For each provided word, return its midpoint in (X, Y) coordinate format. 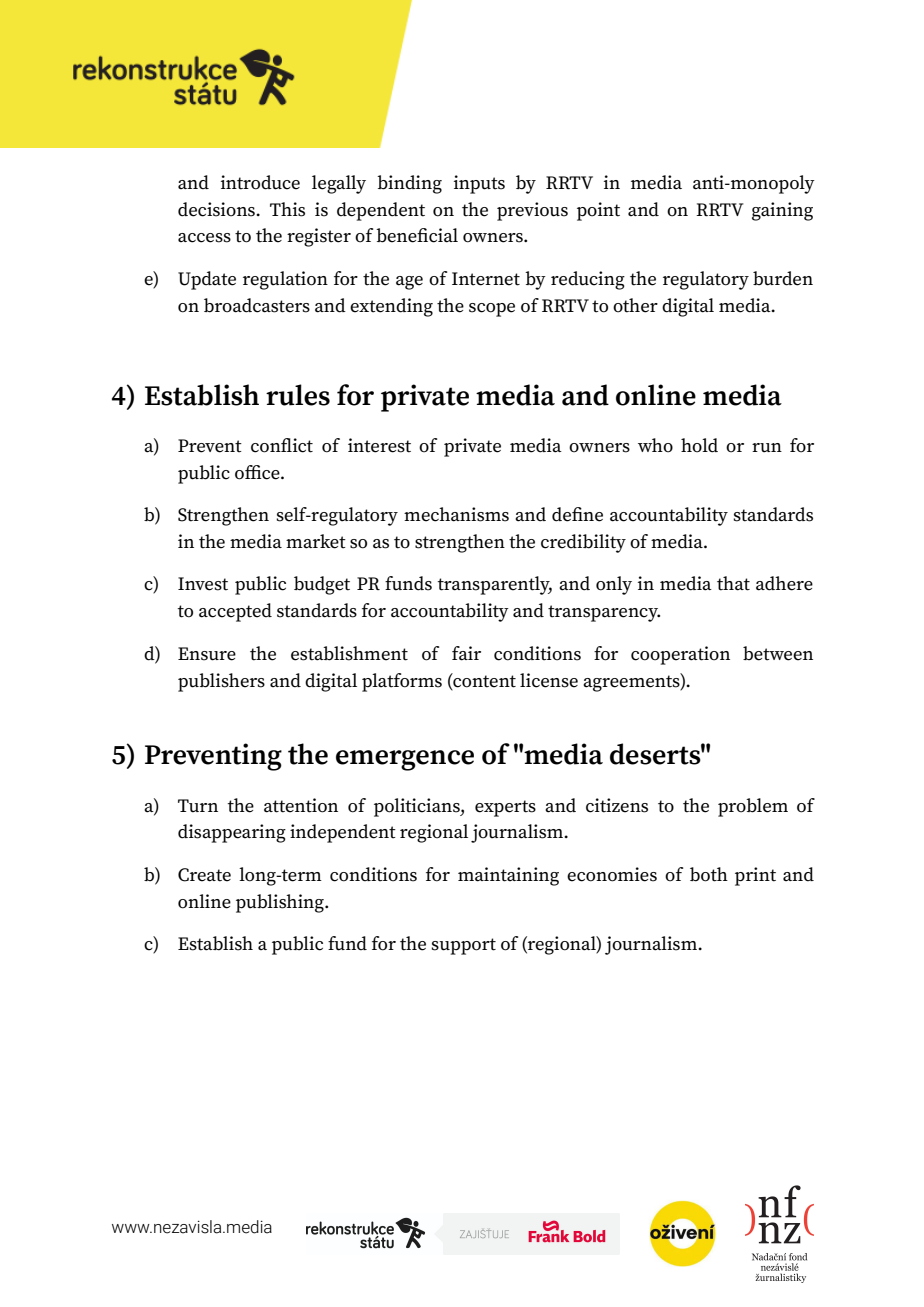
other (635, 305)
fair (466, 653)
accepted (235, 612)
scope (492, 310)
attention (301, 805)
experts (505, 808)
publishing (281, 903)
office (258, 472)
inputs (479, 184)
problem (753, 807)
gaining (782, 211)
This (287, 209)
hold (699, 445)
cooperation (680, 655)
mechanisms (456, 514)
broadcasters (257, 305)
